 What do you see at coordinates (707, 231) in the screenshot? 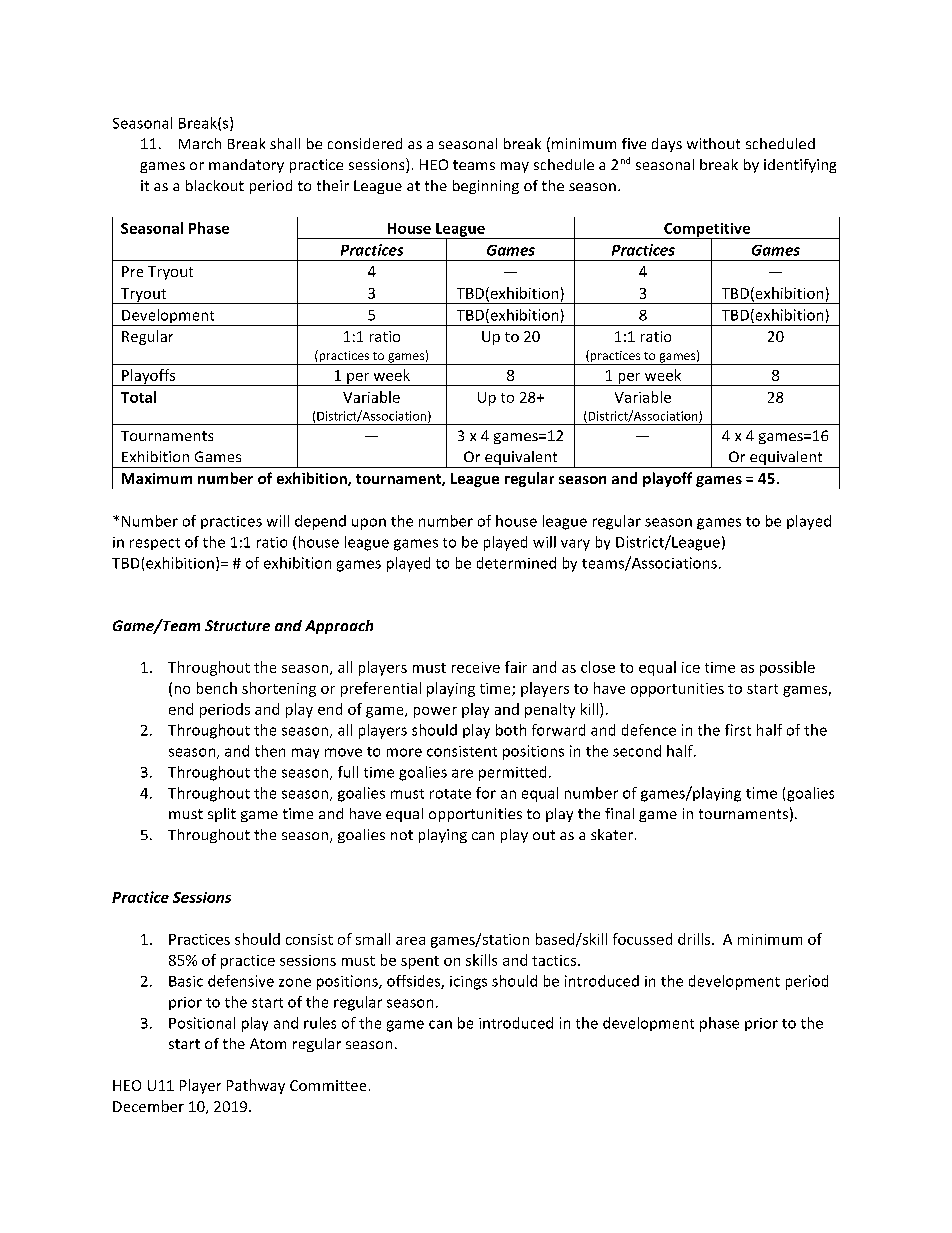
I see `Competitive` at bounding box center [707, 231].
